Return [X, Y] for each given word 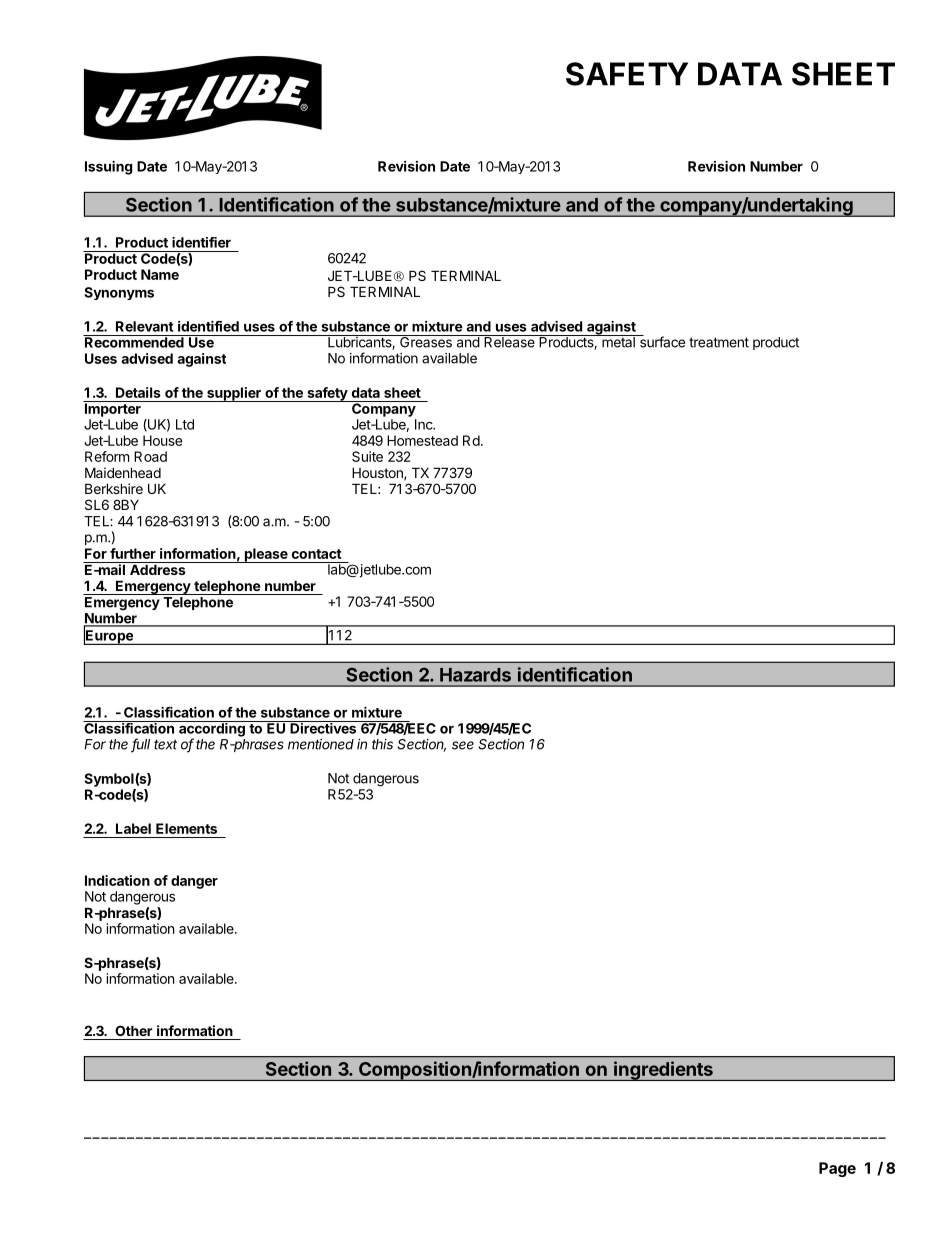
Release [509, 341]
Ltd [185, 424]
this [382, 744]
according [212, 730]
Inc [425, 424]
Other [133, 1030]
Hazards [475, 675]
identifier [201, 242]
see [463, 745]
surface [661, 341]
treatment [719, 342]
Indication [117, 880]
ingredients [663, 1071]
